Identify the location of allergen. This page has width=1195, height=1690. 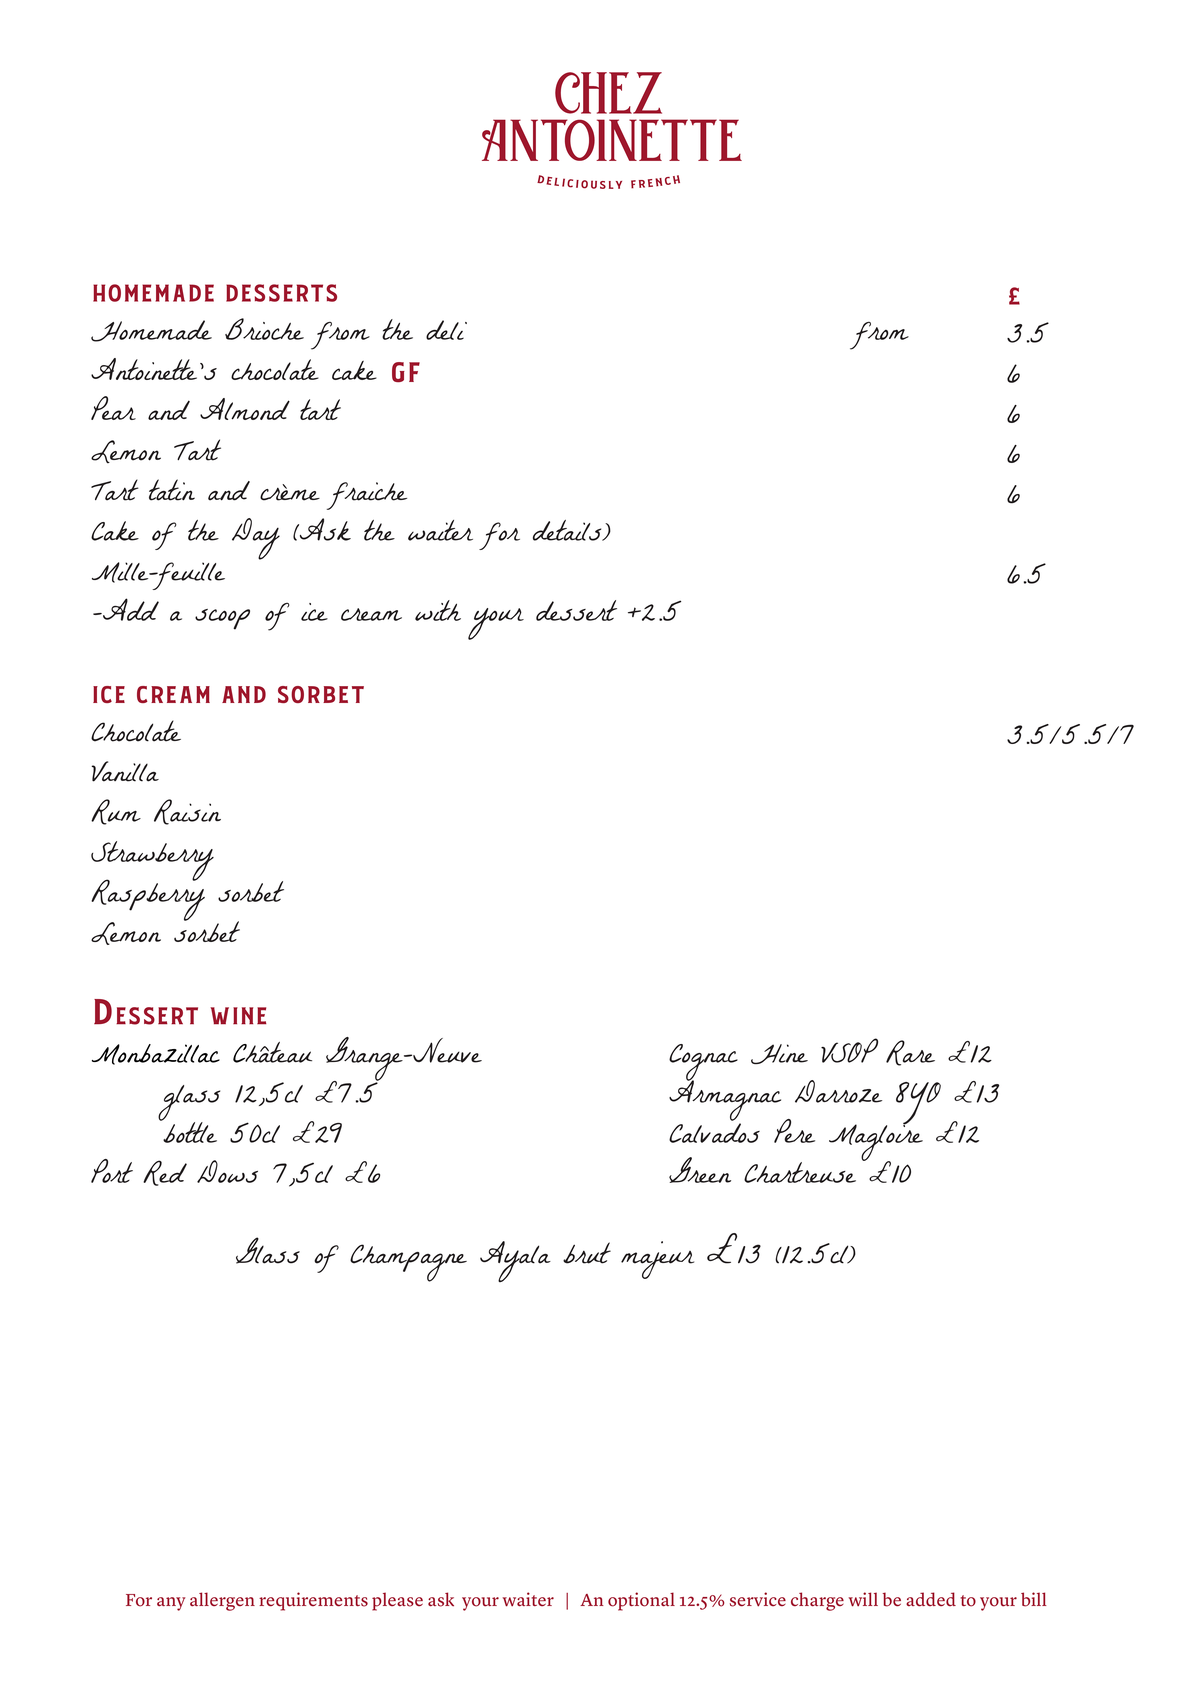
(222, 1601).
